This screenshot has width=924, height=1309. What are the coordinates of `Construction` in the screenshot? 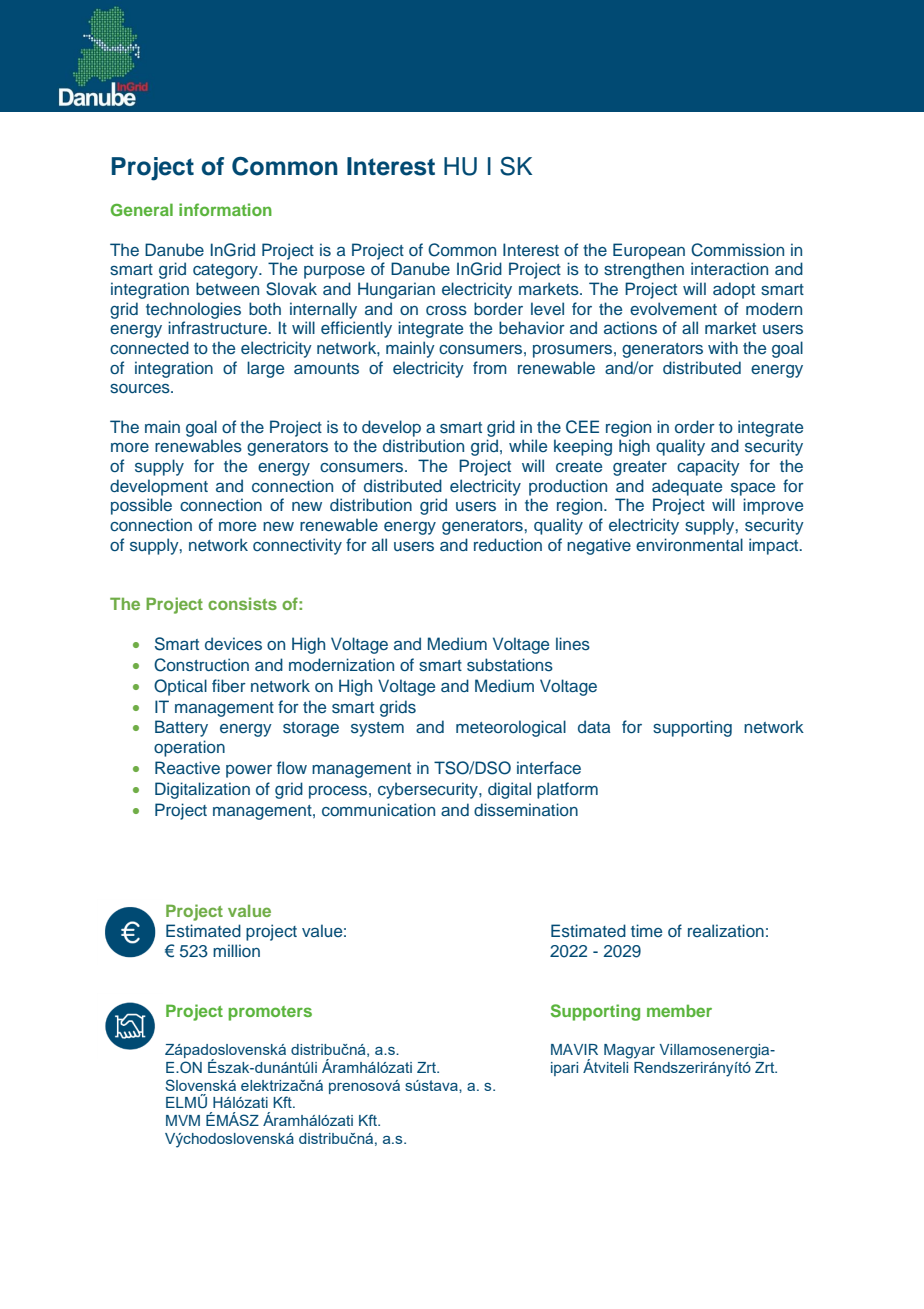 It's located at (201, 665).
